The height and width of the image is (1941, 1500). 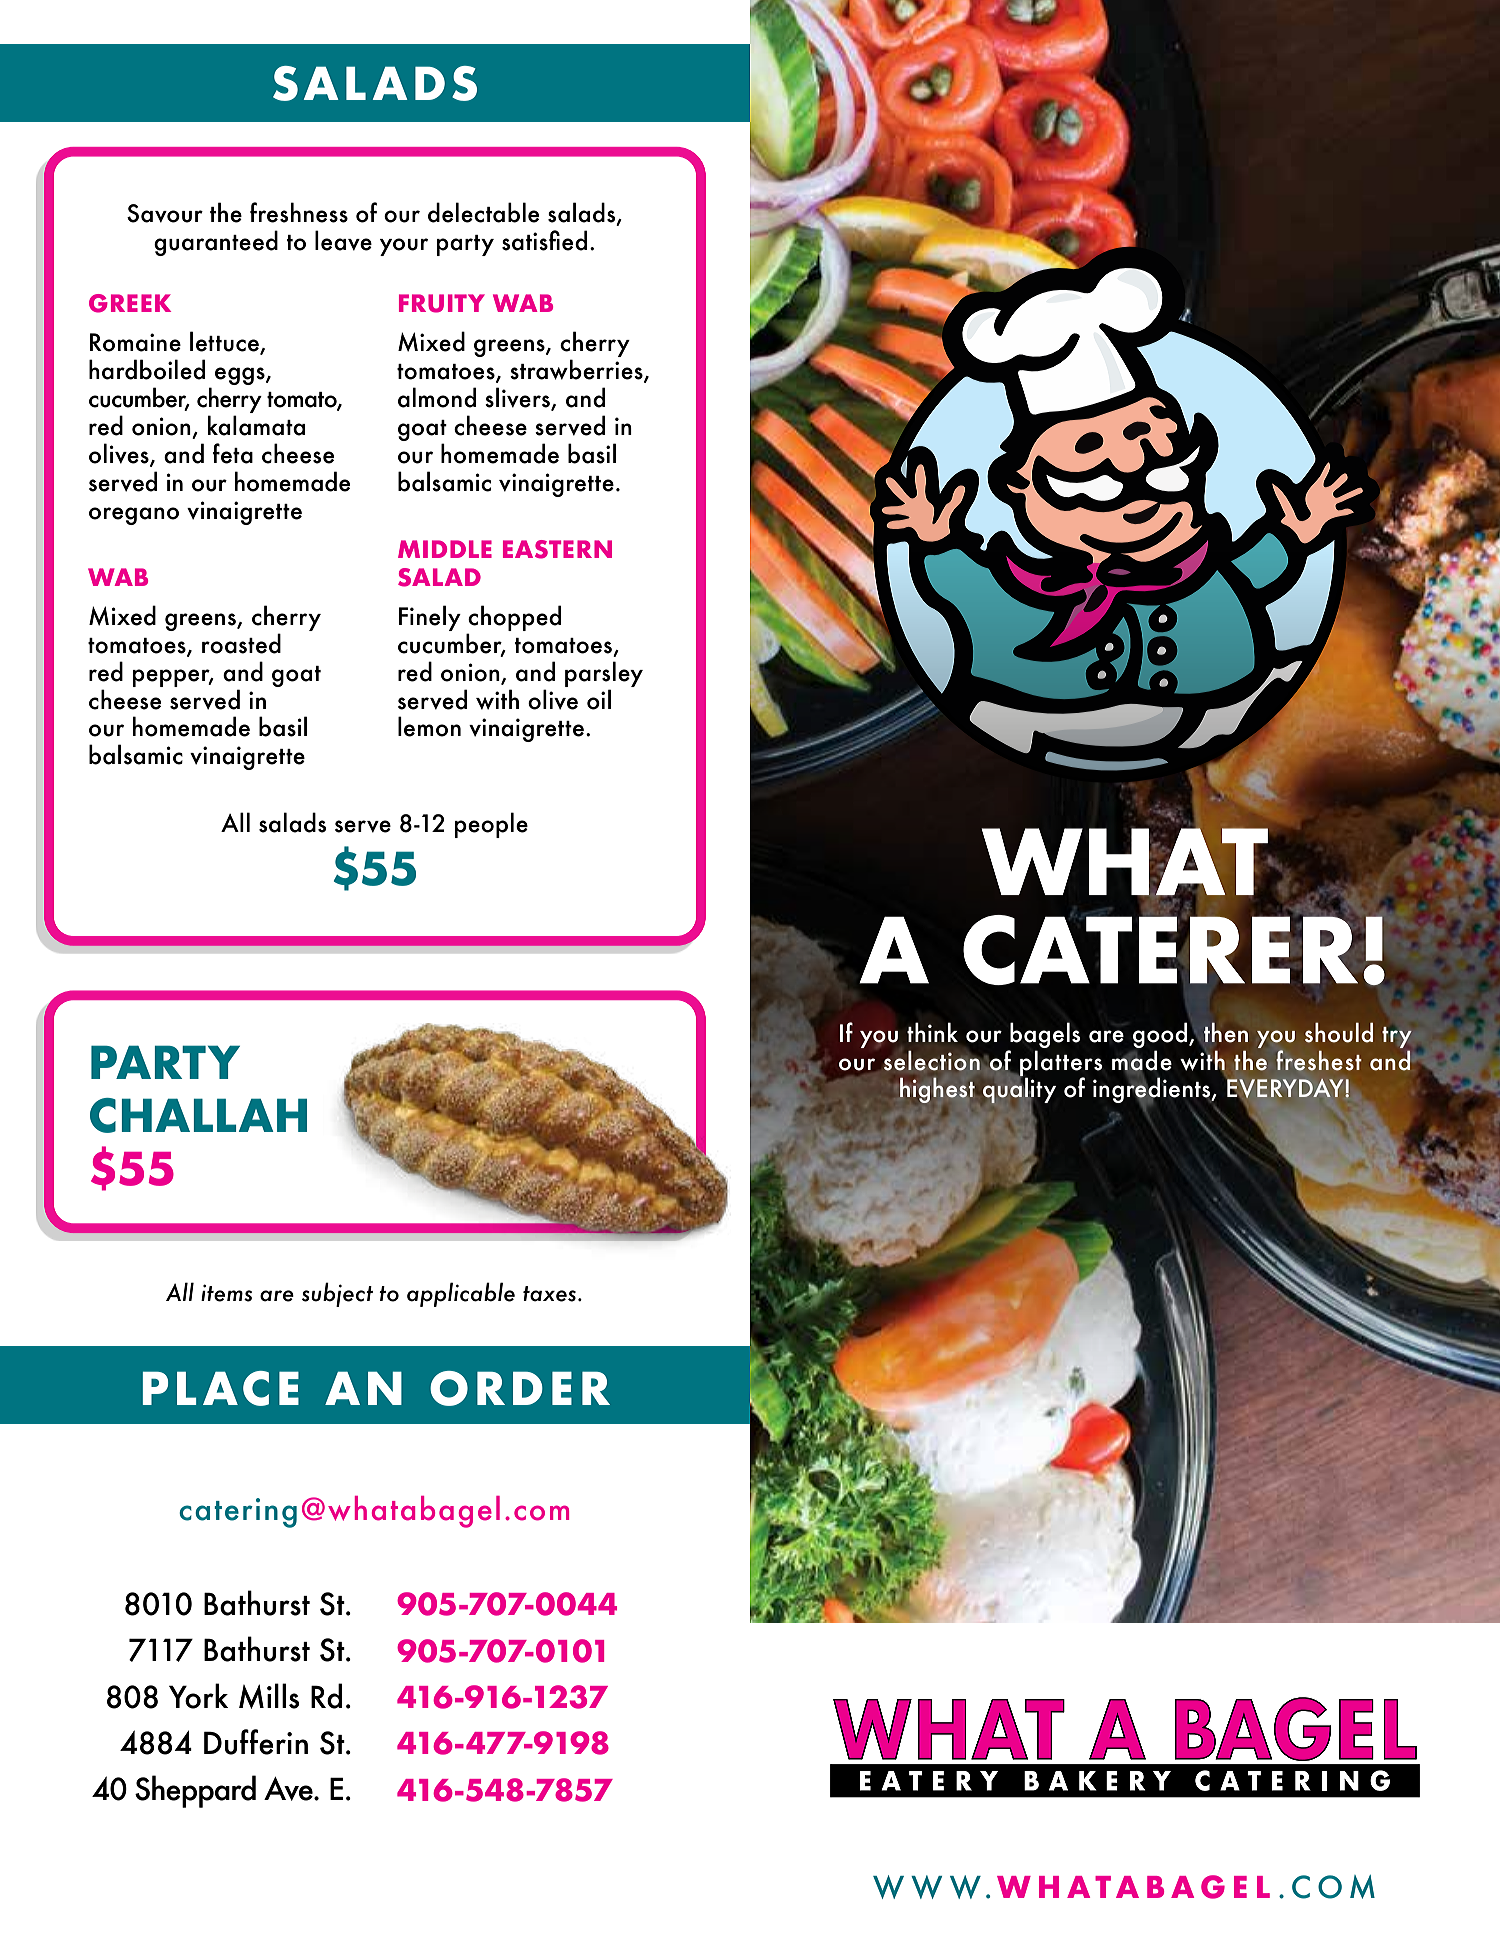 I want to click on strawberries, so click(x=577, y=370).
